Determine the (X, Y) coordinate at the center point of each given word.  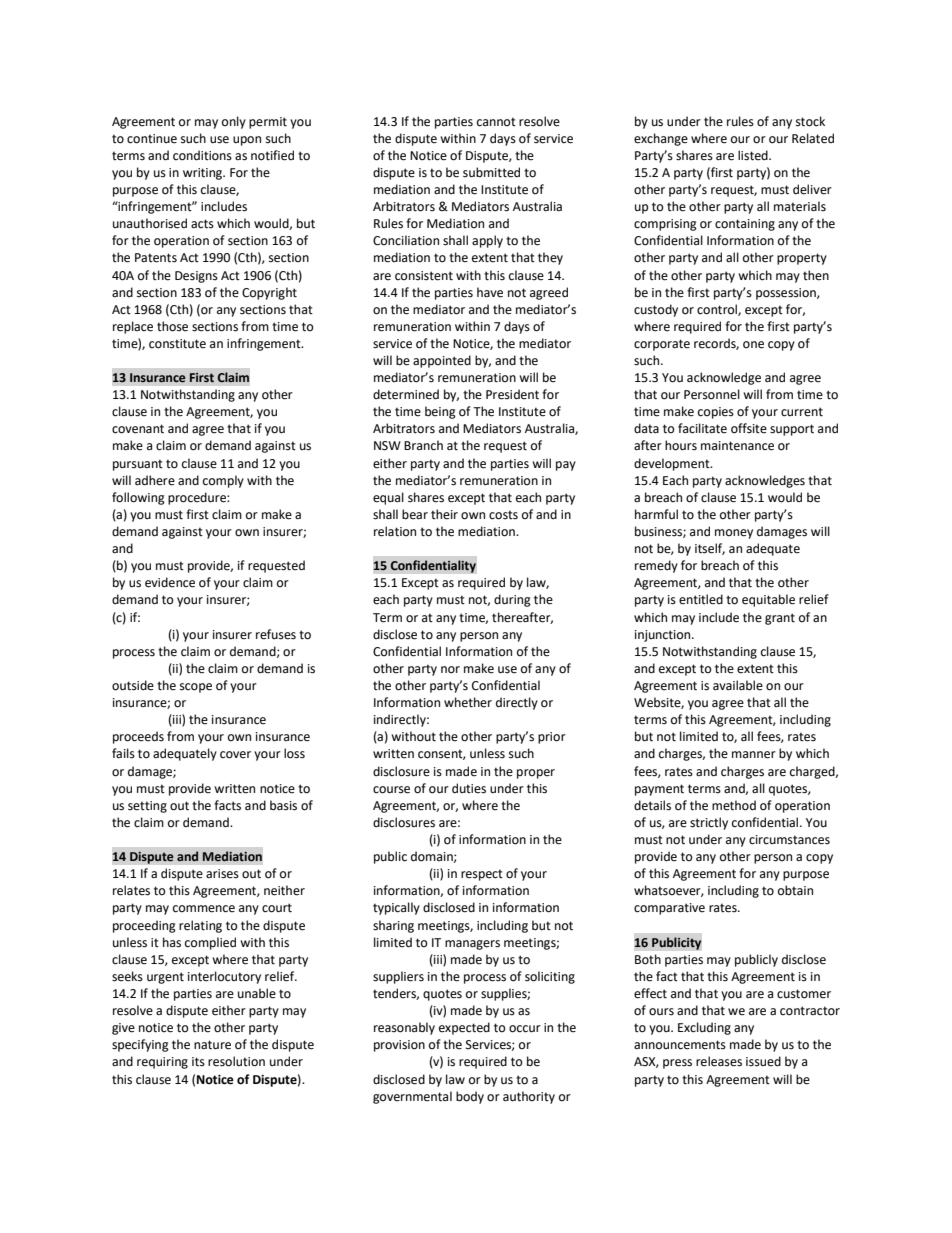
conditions (202, 155)
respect (482, 875)
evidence (170, 582)
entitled (701, 599)
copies (716, 413)
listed (754, 155)
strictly (709, 823)
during (512, 600)
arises (222, 874)
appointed (442, 361)
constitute (177, 344)
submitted (491, 172)
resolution (236, 1061)
